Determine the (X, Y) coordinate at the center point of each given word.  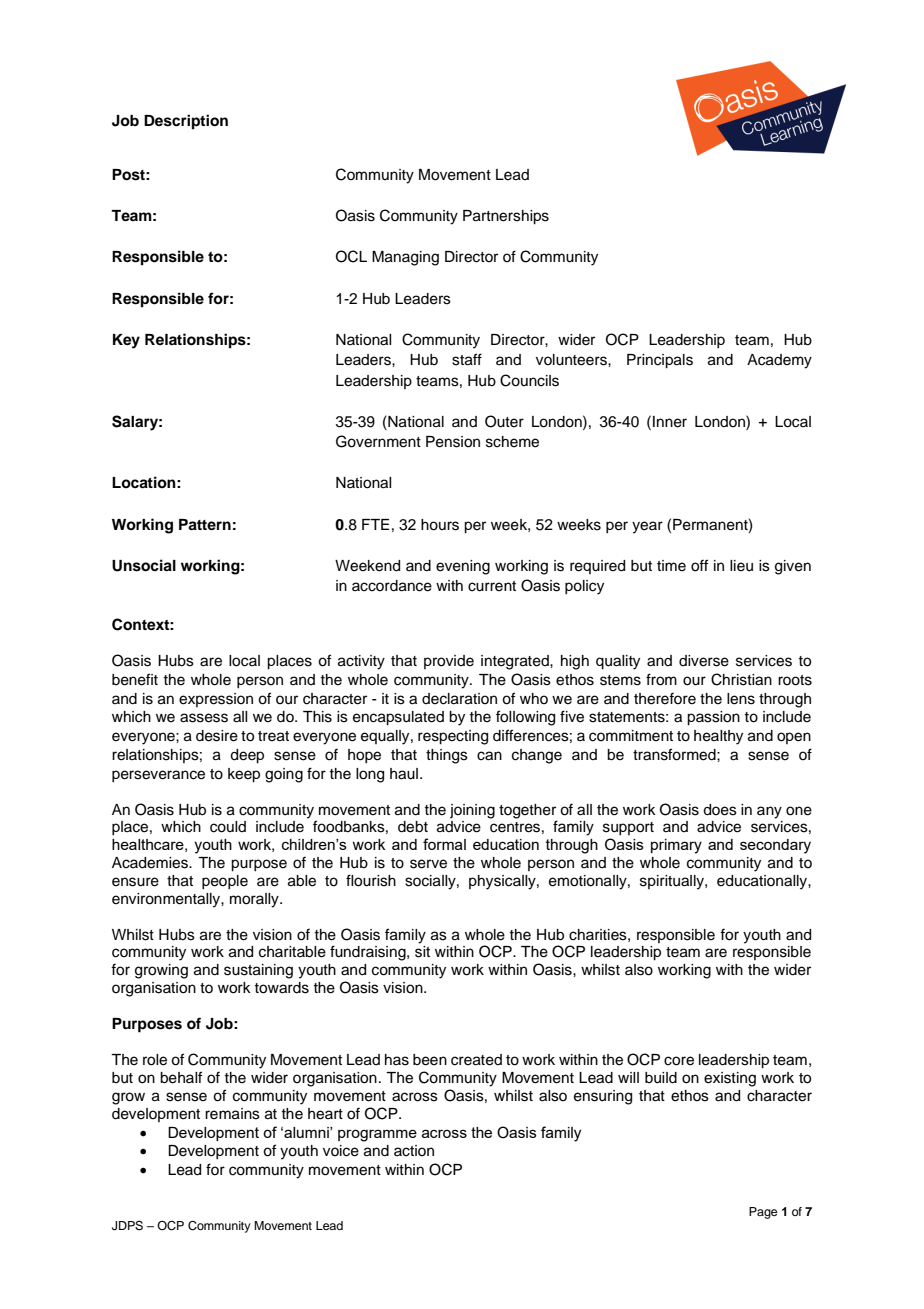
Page (763, 1213)
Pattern (205, 525)
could (228, 827)
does (720, 810)
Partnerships (506, 217)
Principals (660, 361)
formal (444, 844)
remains (232, 1114)
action (414, 1151)
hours (440, 525)
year (647, 527)
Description (186, 122)
